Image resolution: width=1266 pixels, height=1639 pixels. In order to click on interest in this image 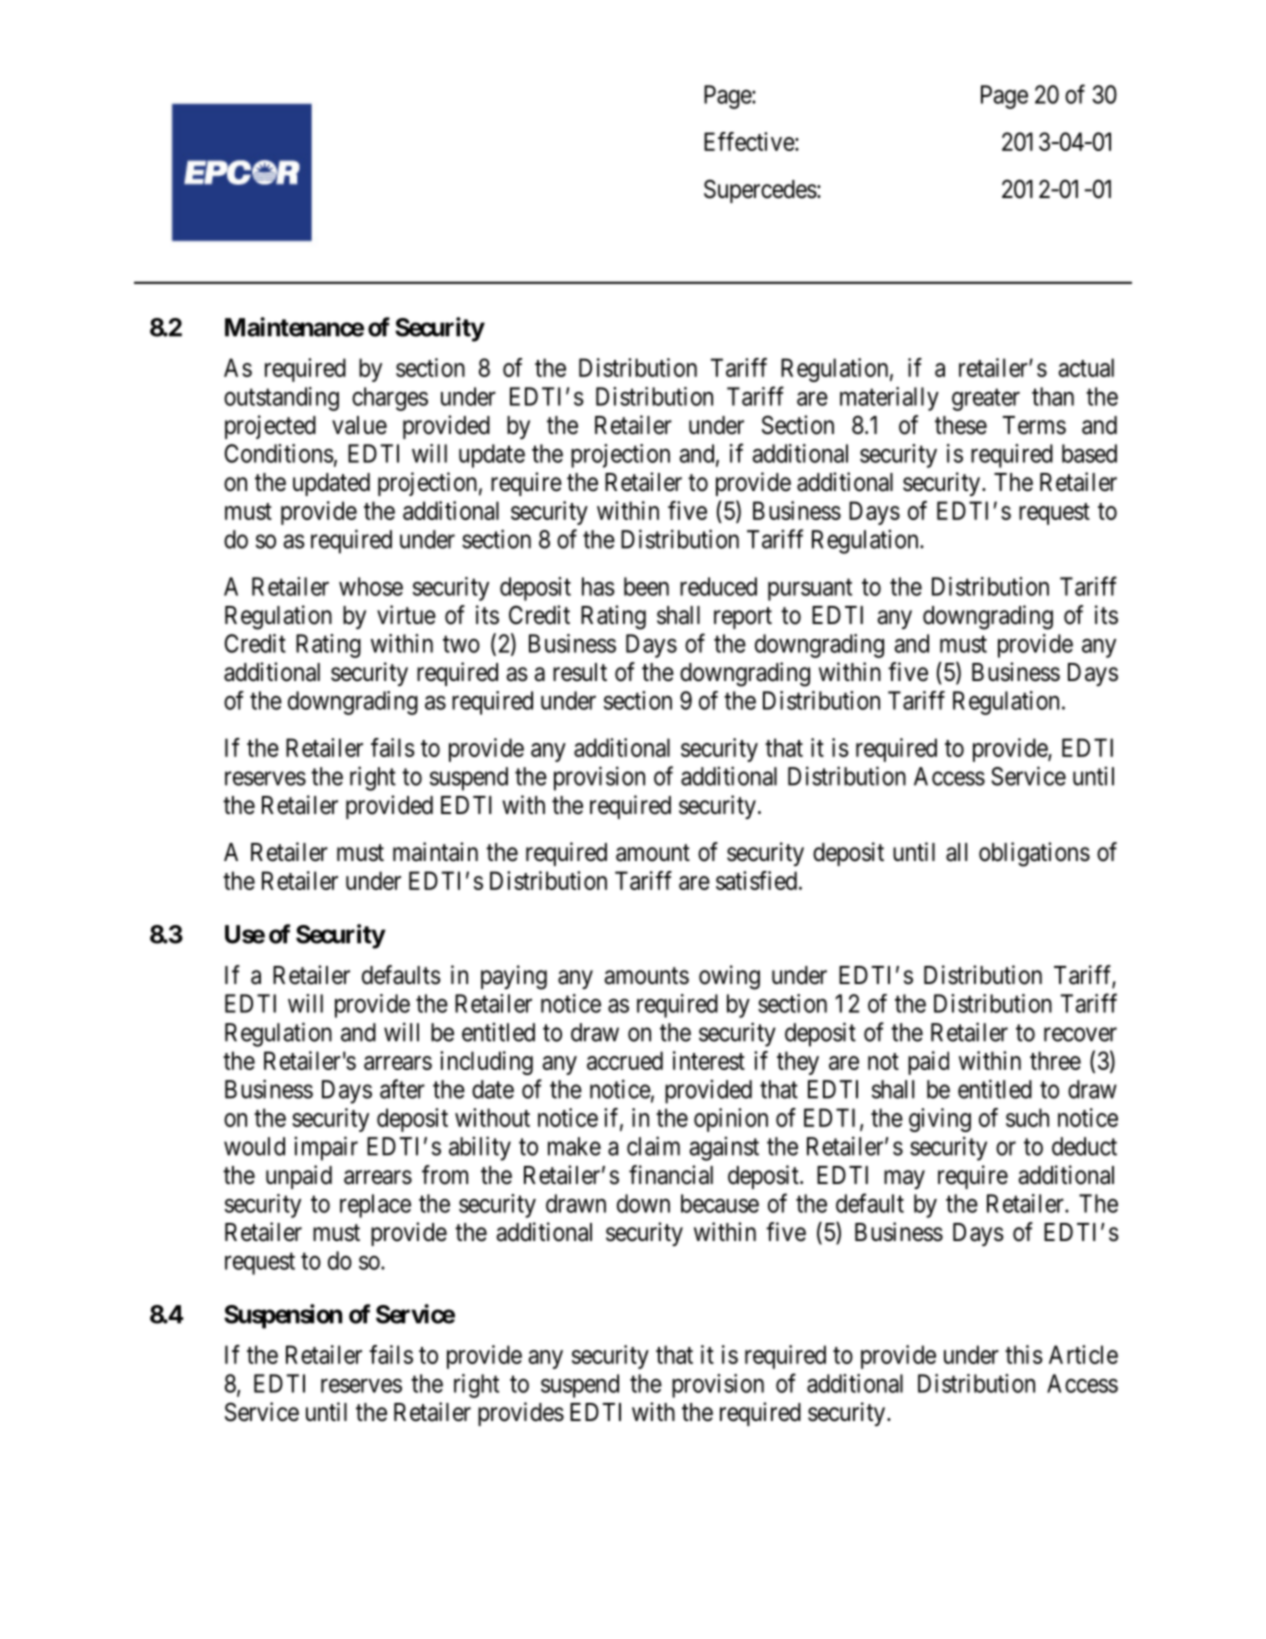, I will do `click(709, 1060)`.
